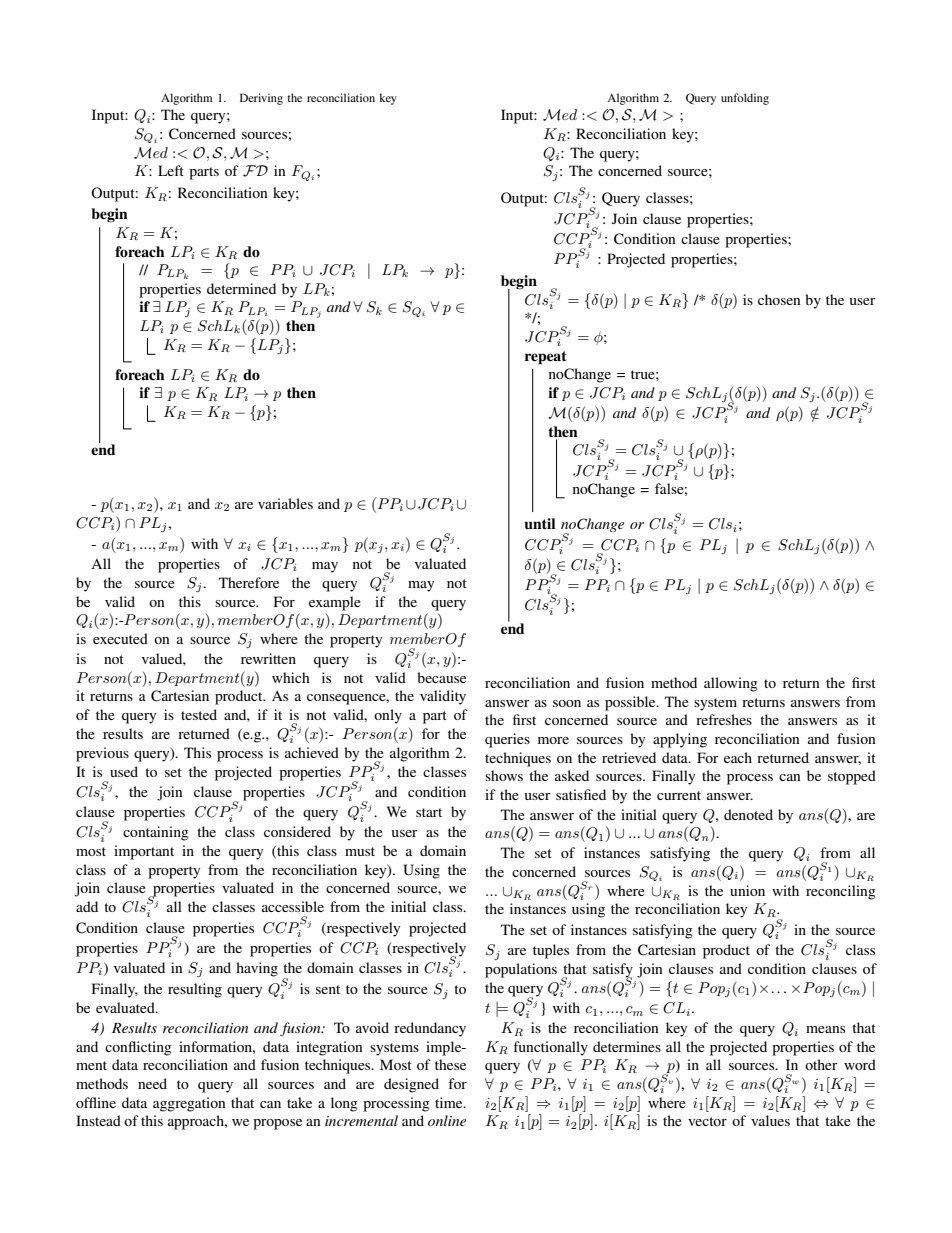 The width and height of the page is (952, 1233). I want to click on Deriving, so click(261, 99).
